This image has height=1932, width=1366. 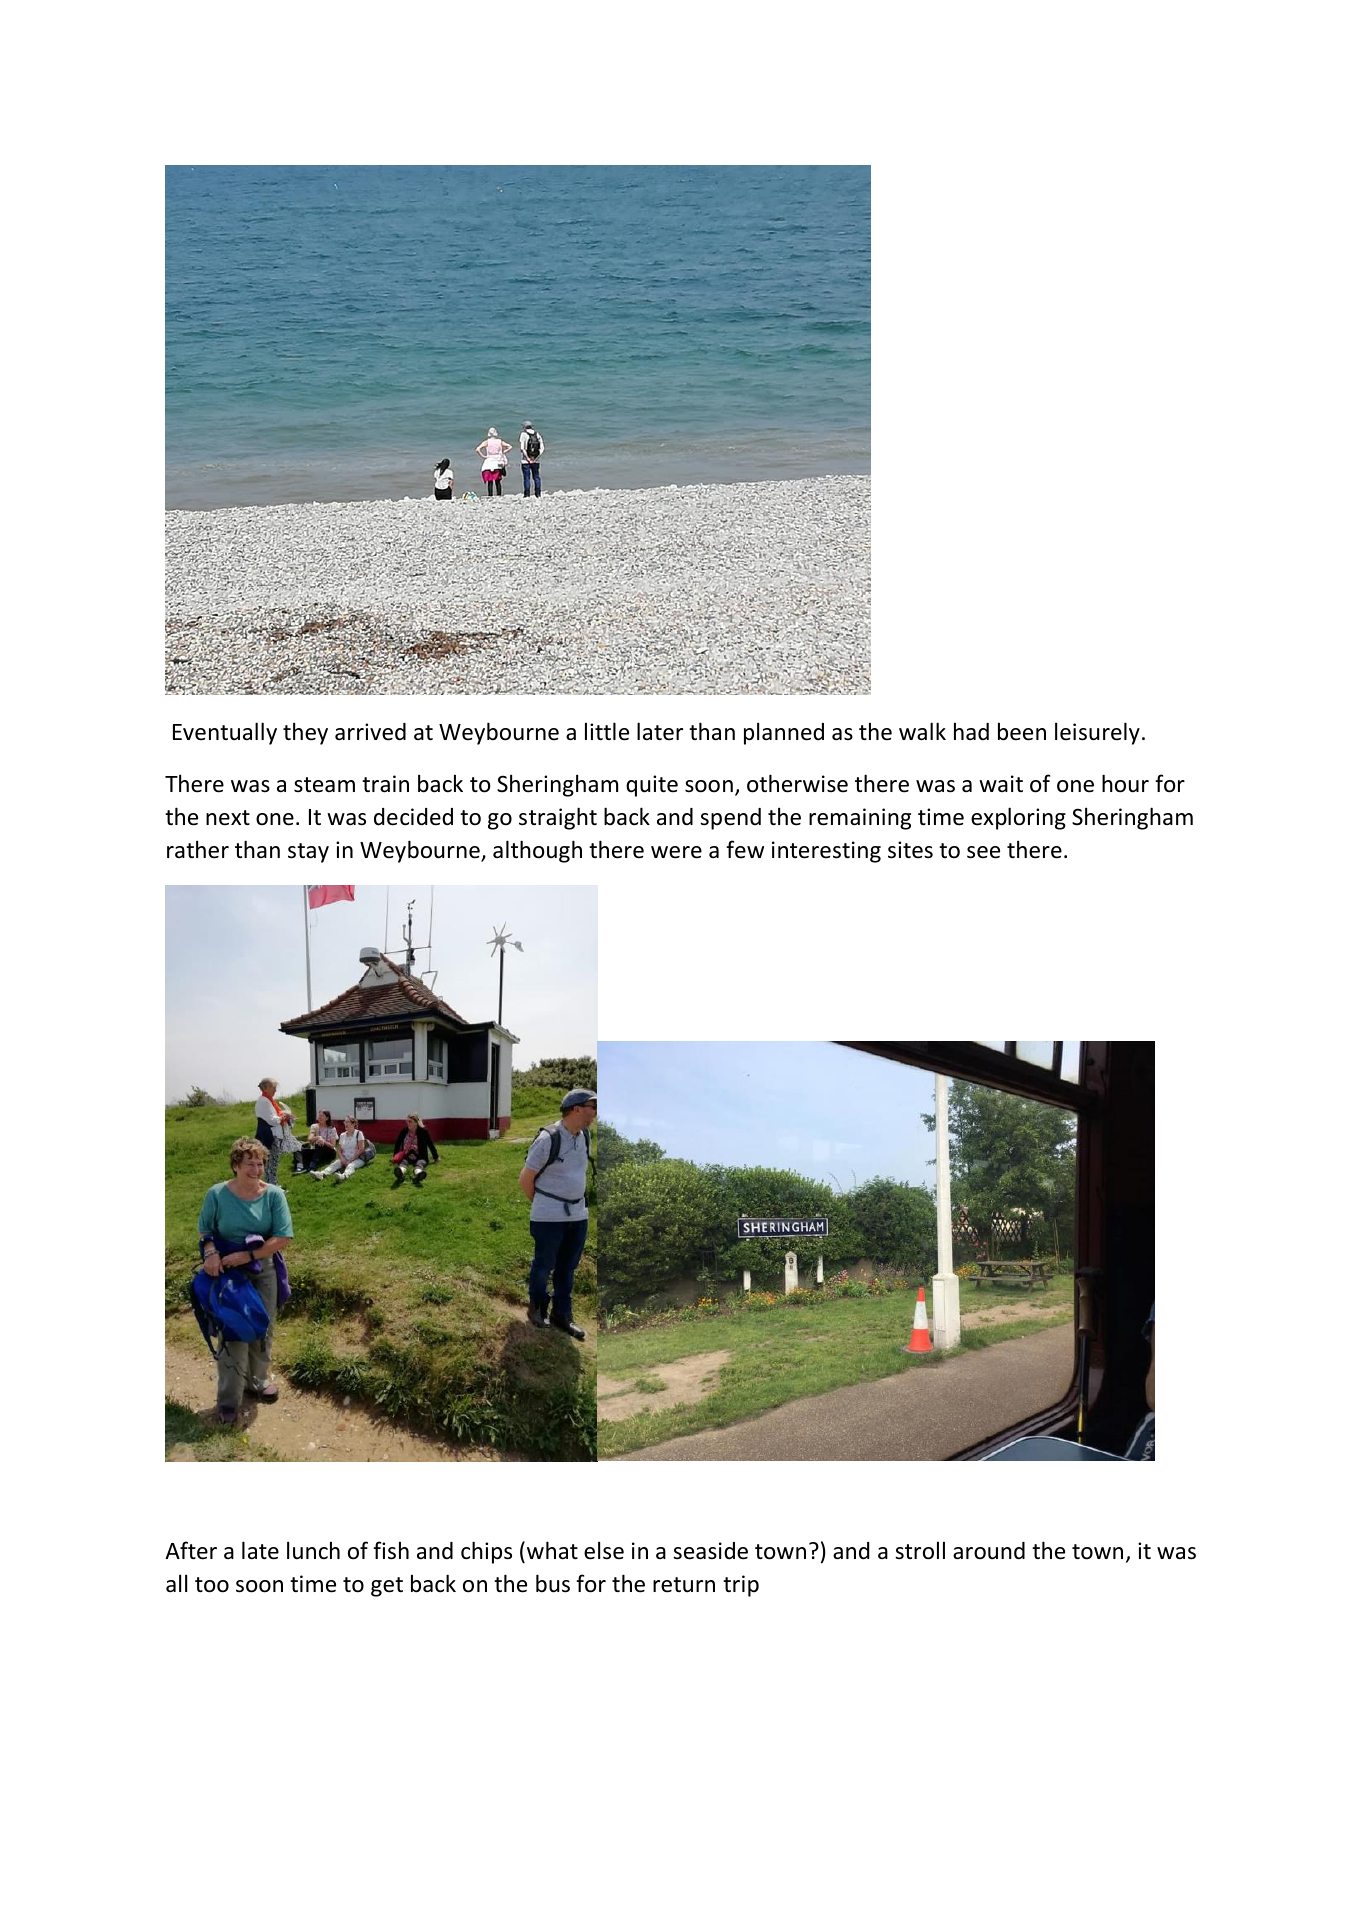 I want to click on else, so click(x=604, y=1550).
